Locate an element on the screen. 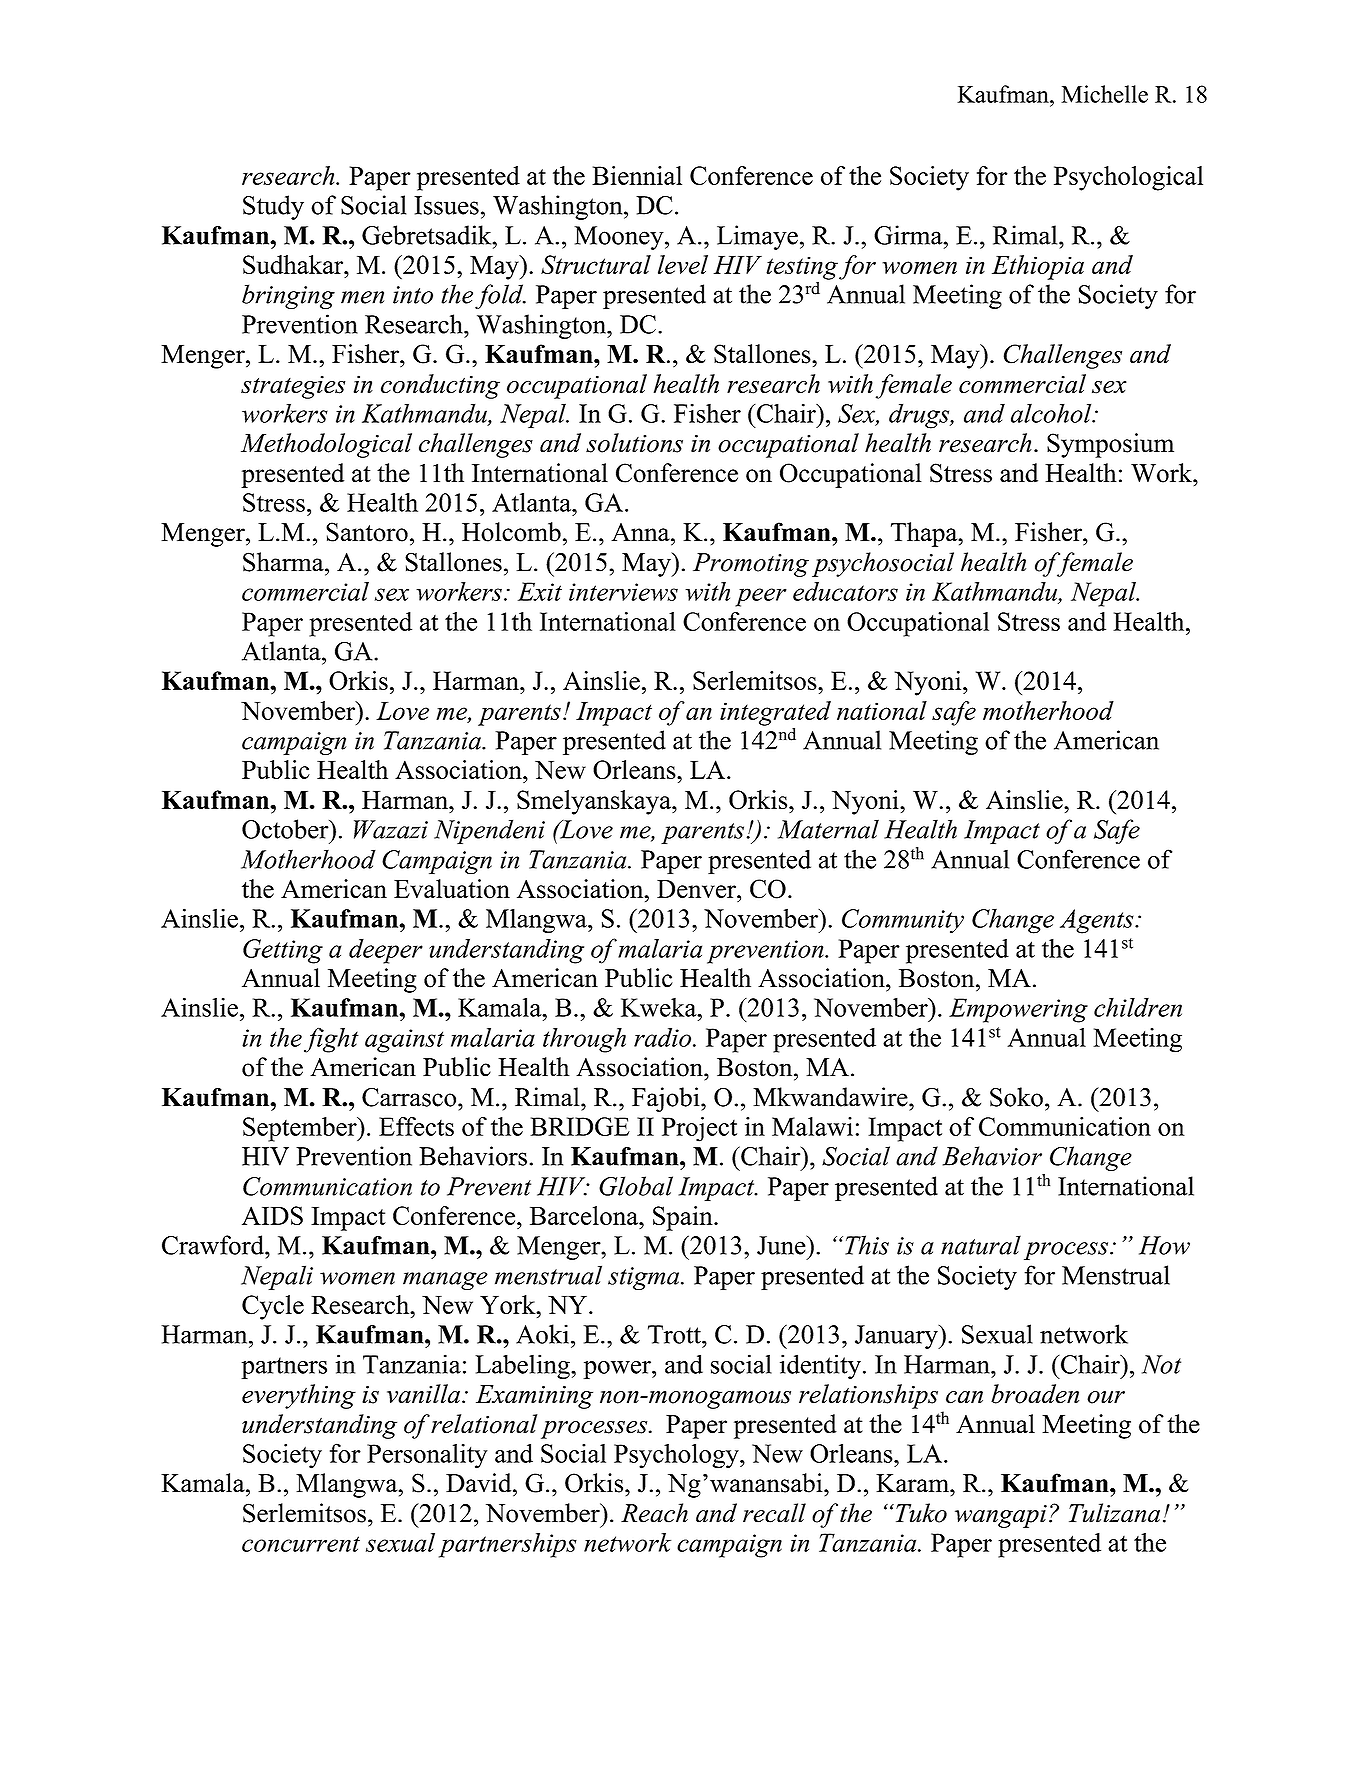 Image resolution: width=1369 pixels, height=1771 pixels. Denver is located at coordinates (697, 889).
